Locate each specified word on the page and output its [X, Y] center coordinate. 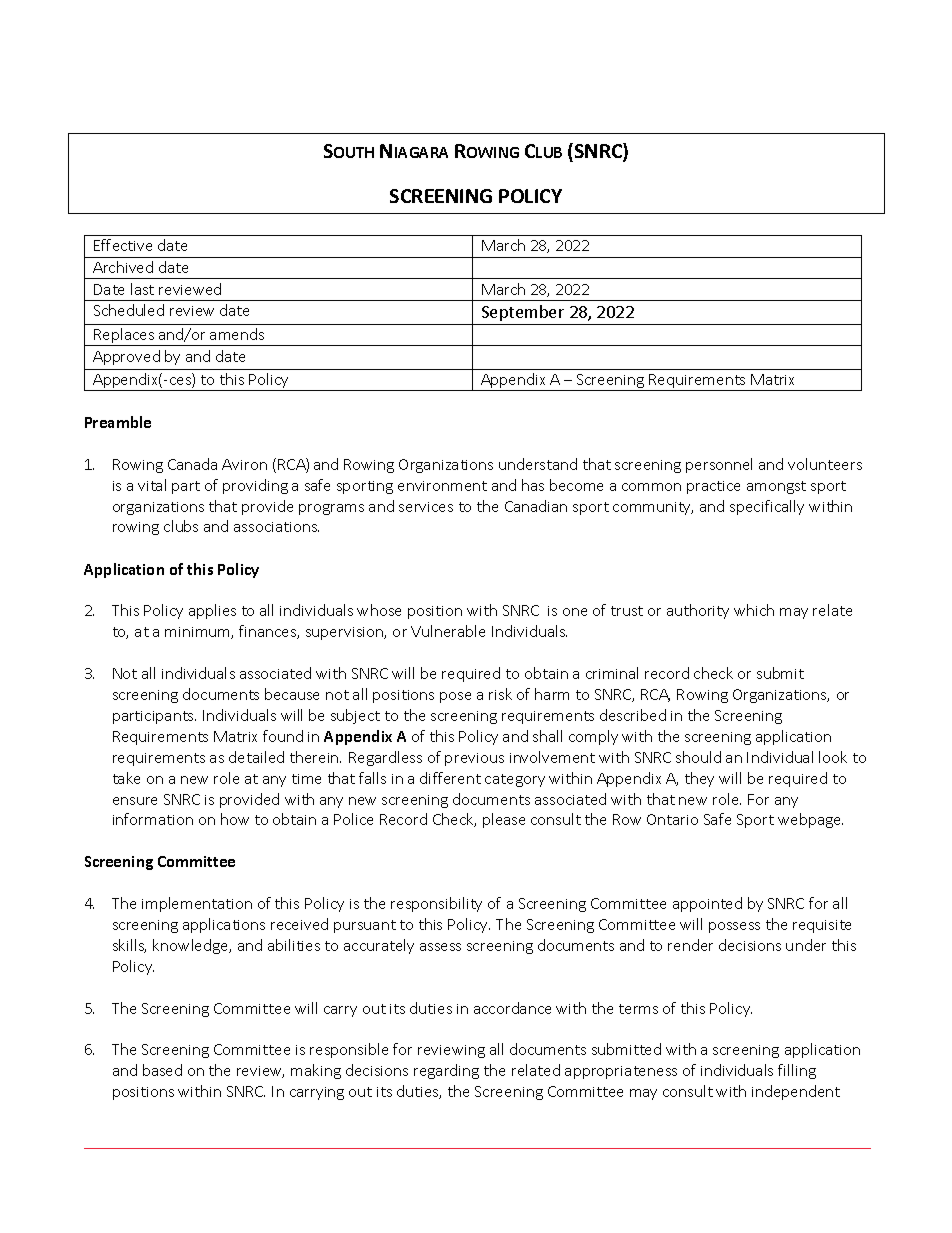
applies [212, 611]
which [754, 610]
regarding [446, 1071]
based [162, 1070]
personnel [719, 465]
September [523, 313]
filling [797, 1071]
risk [500, 694]
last [142, 289]
